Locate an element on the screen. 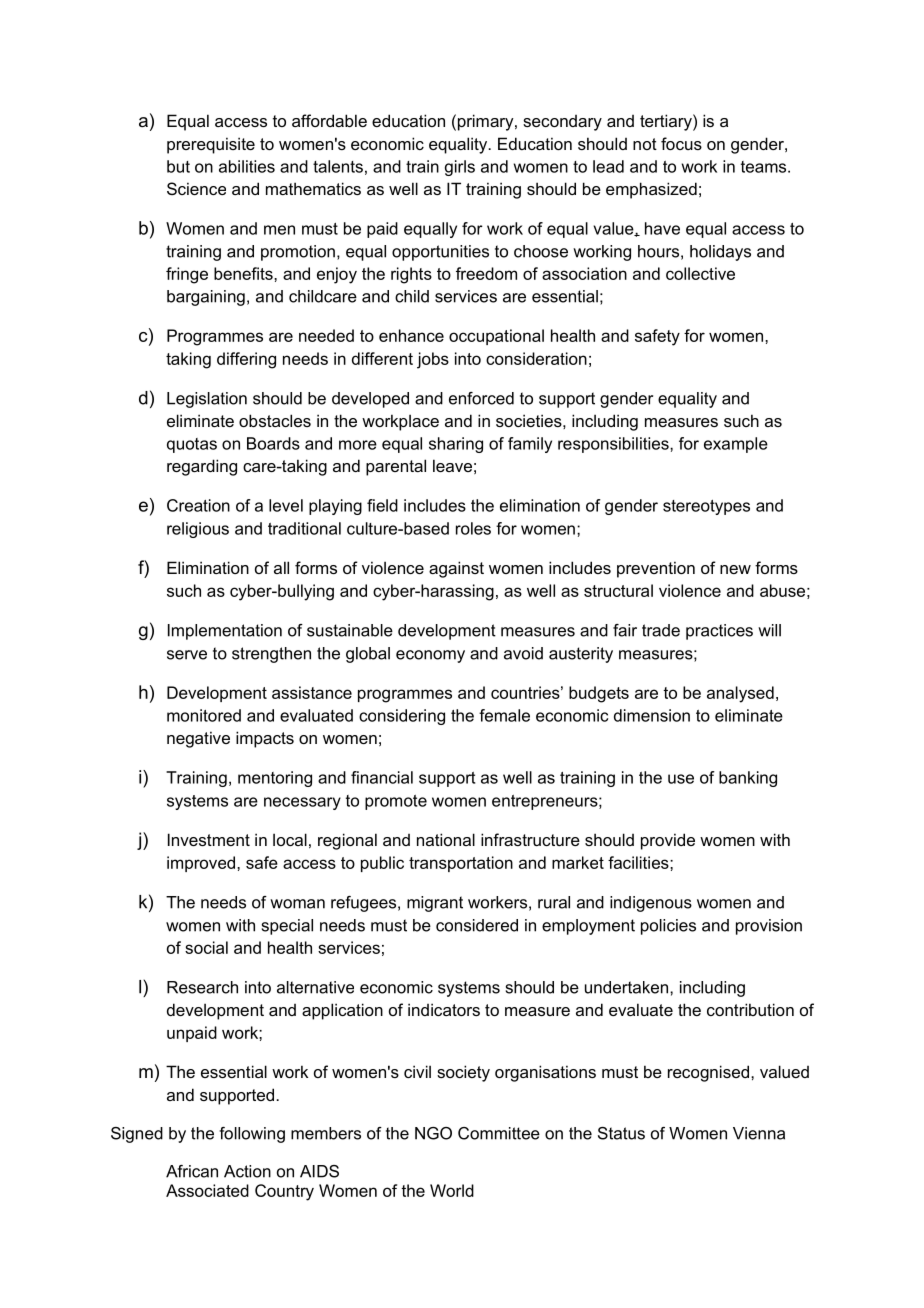 This screenshot has height=1308, width=924. considering is located at coordinates (402, 717).
